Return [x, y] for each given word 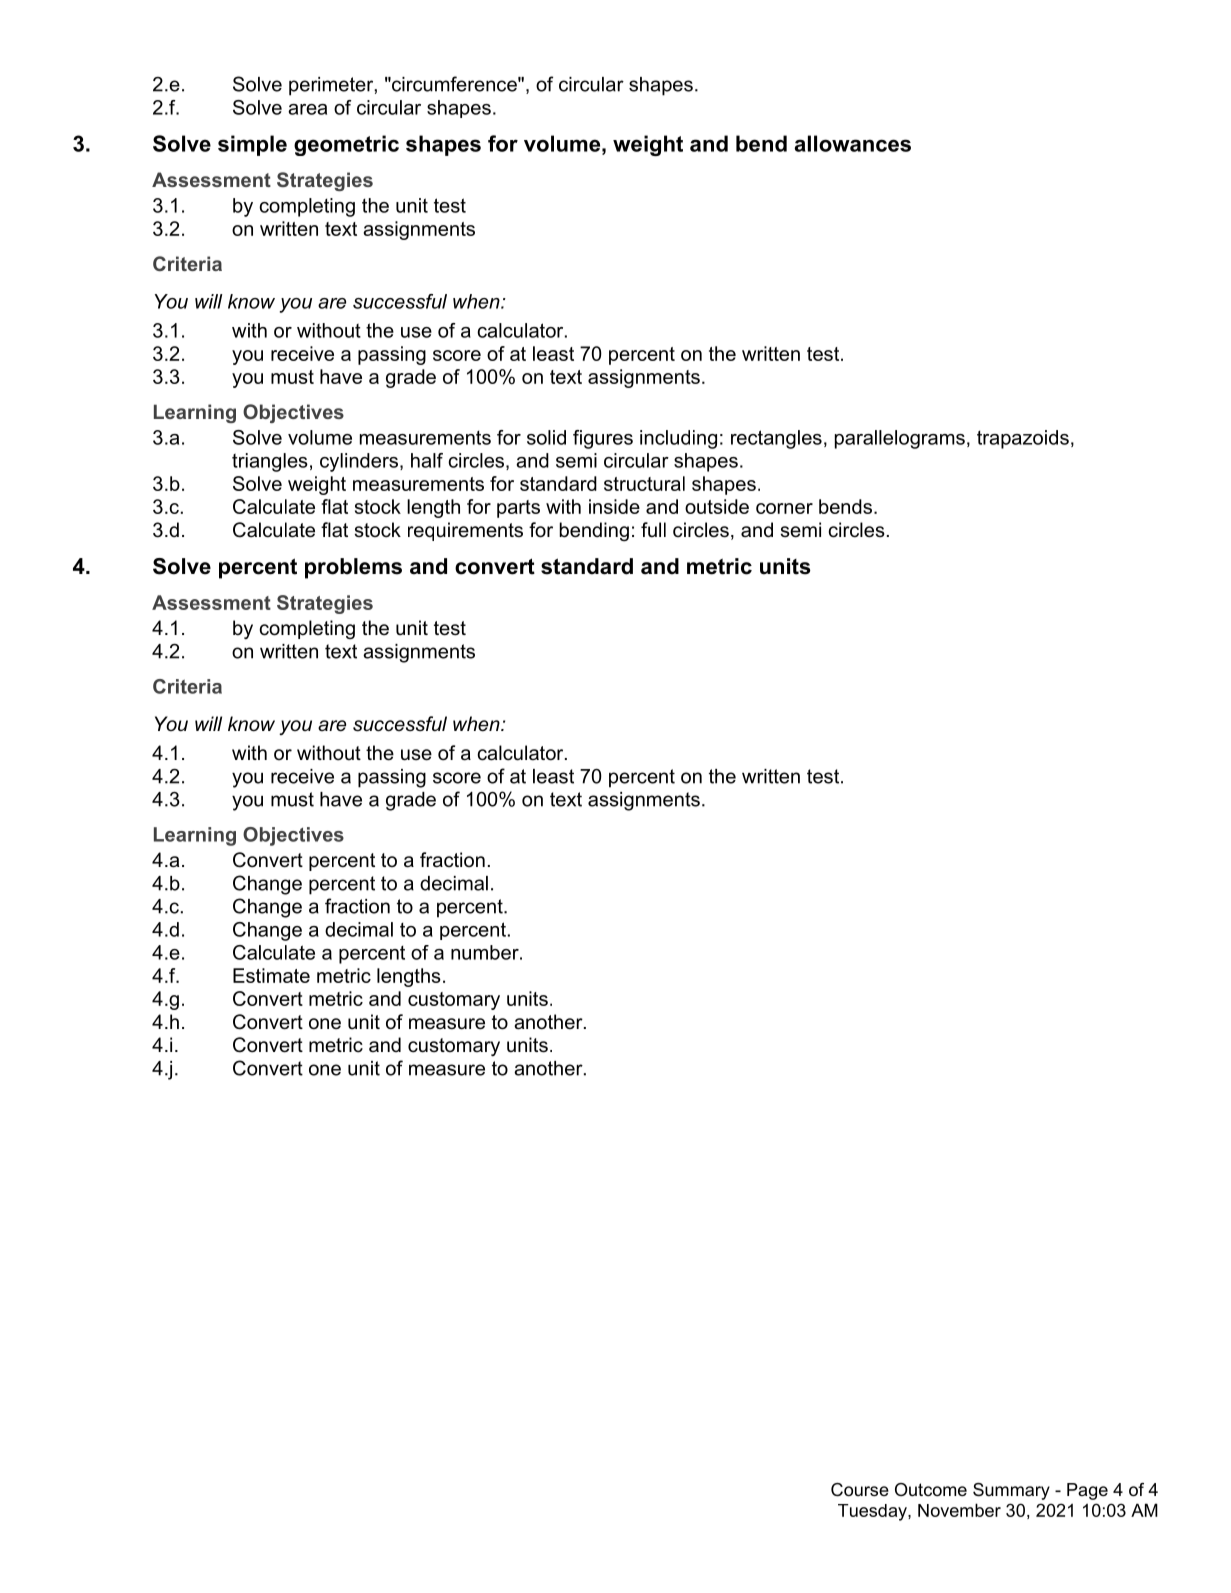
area [307, 109]
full [653, 530]
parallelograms [900, 439]
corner [784, 508]
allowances [852, 143]
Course [860, 1490]
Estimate [271, 975]
